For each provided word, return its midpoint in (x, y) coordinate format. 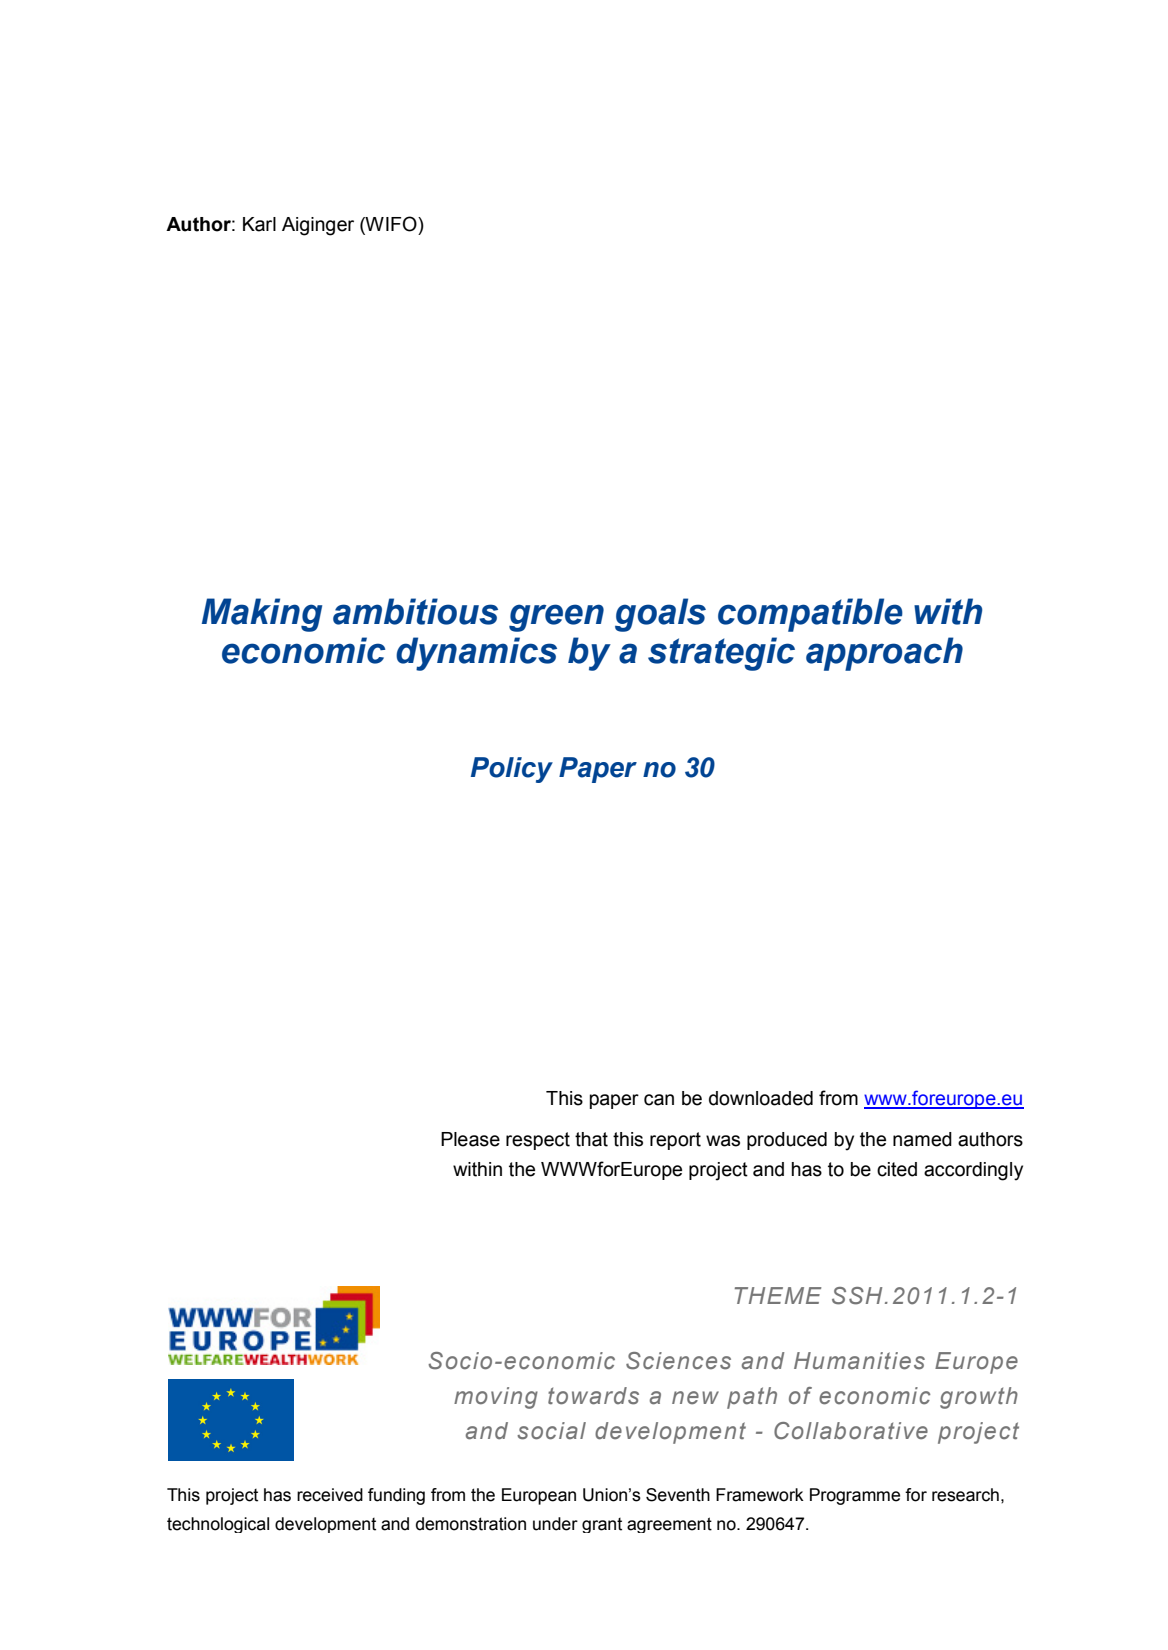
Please (470, 1139)
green (556, 618)
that (591, 1139)
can (659, 1100)
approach (884, 654)
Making (262, 615)
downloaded (761, 1098)
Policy (512, 770)
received (330, 1495)
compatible (810, 615)
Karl (259, 224)
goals (660, 615)
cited (897, 1169)
